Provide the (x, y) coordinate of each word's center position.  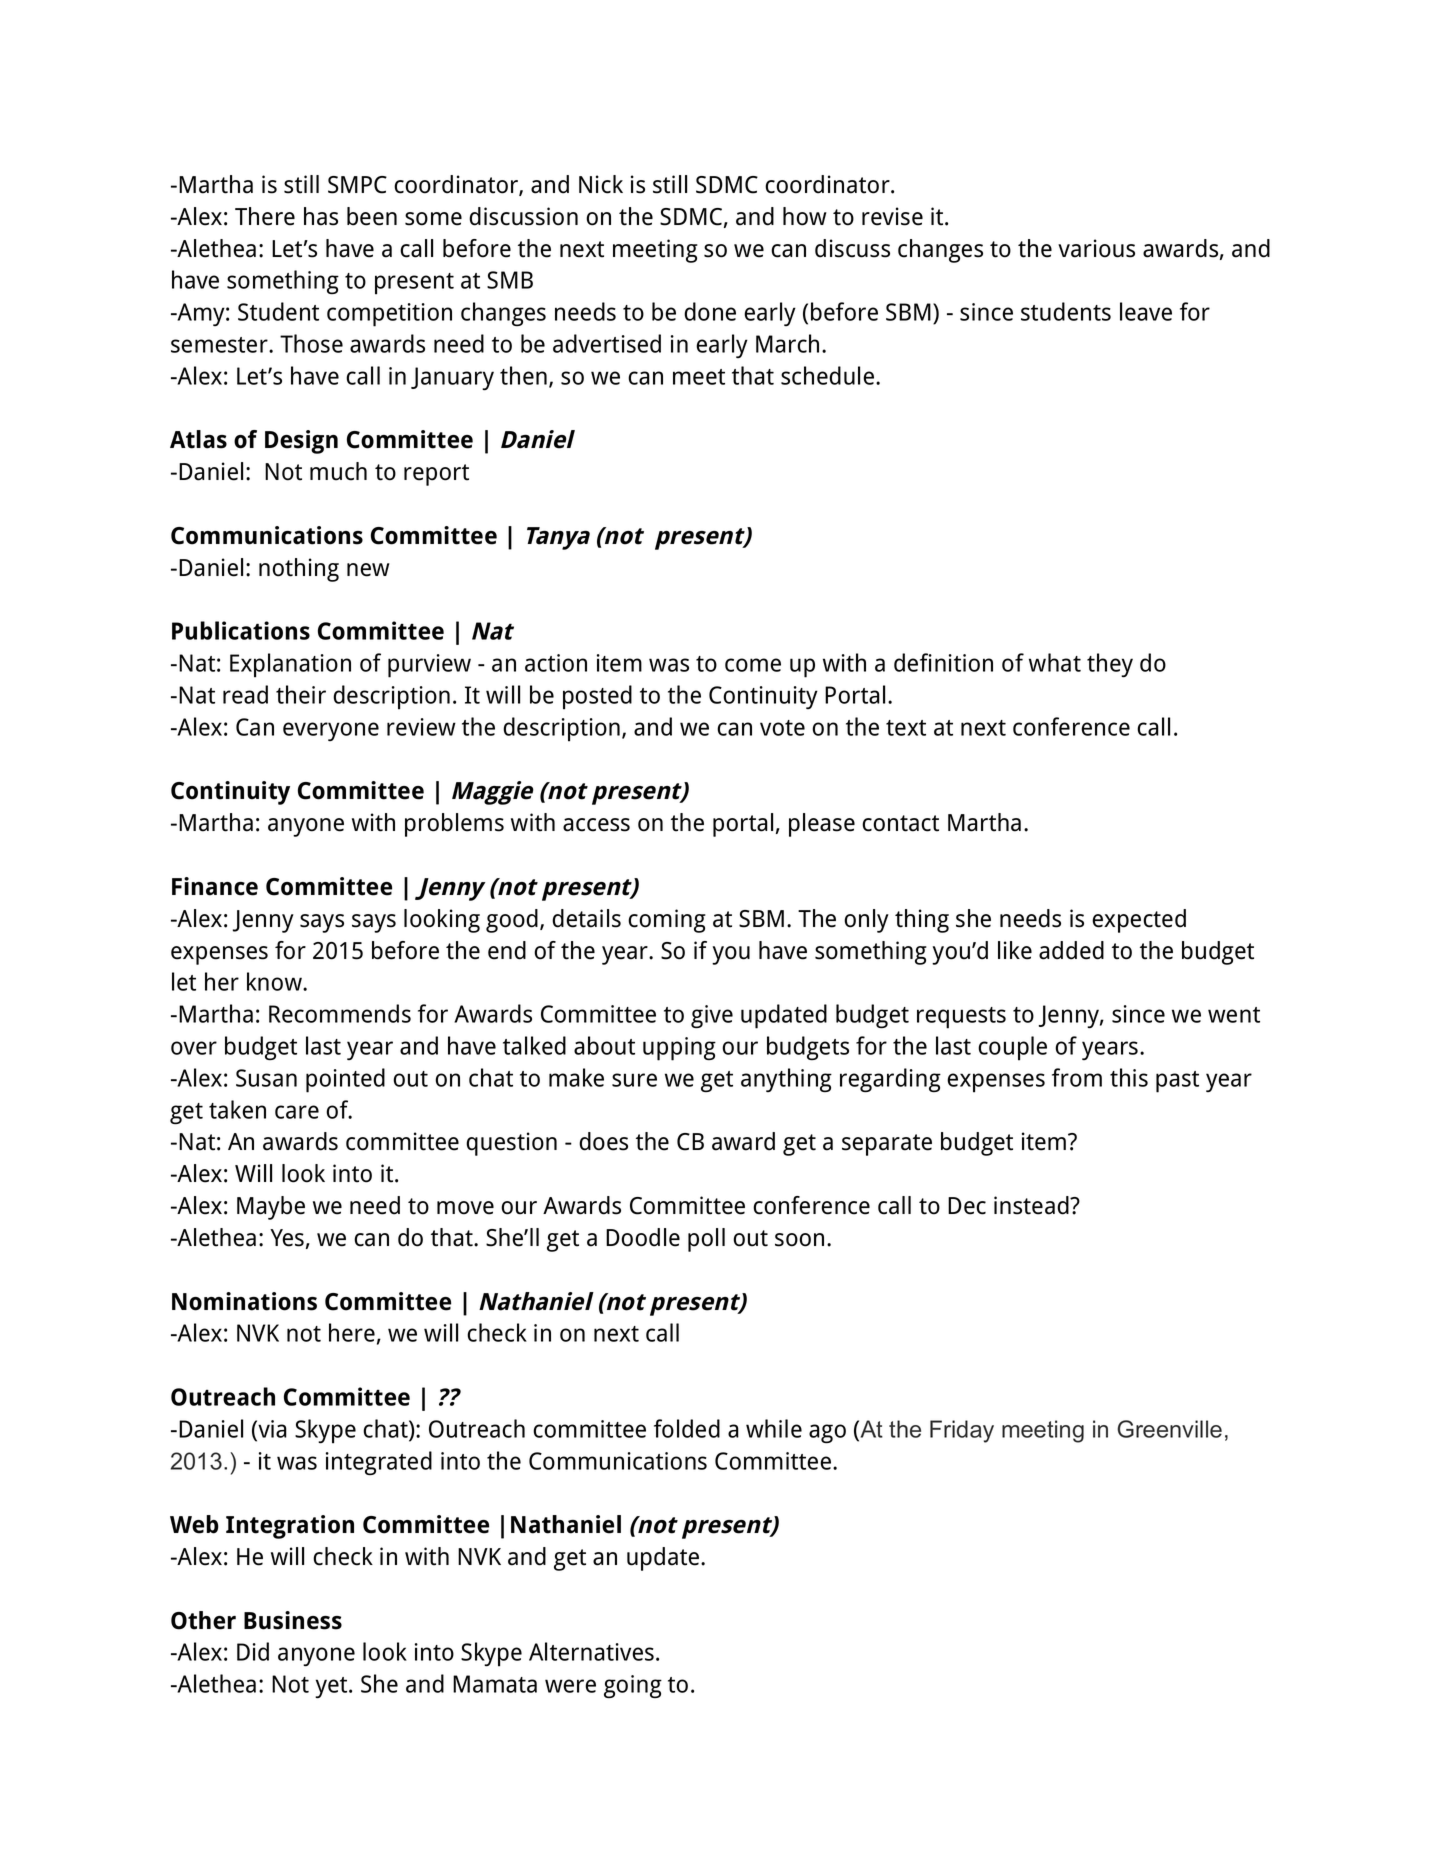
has (321, 216)
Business (293, 1620)
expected (1139, 921)
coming (667, 921)
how (805, 216)
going (633, 1686)
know (275, 981)
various (1096, 248)
